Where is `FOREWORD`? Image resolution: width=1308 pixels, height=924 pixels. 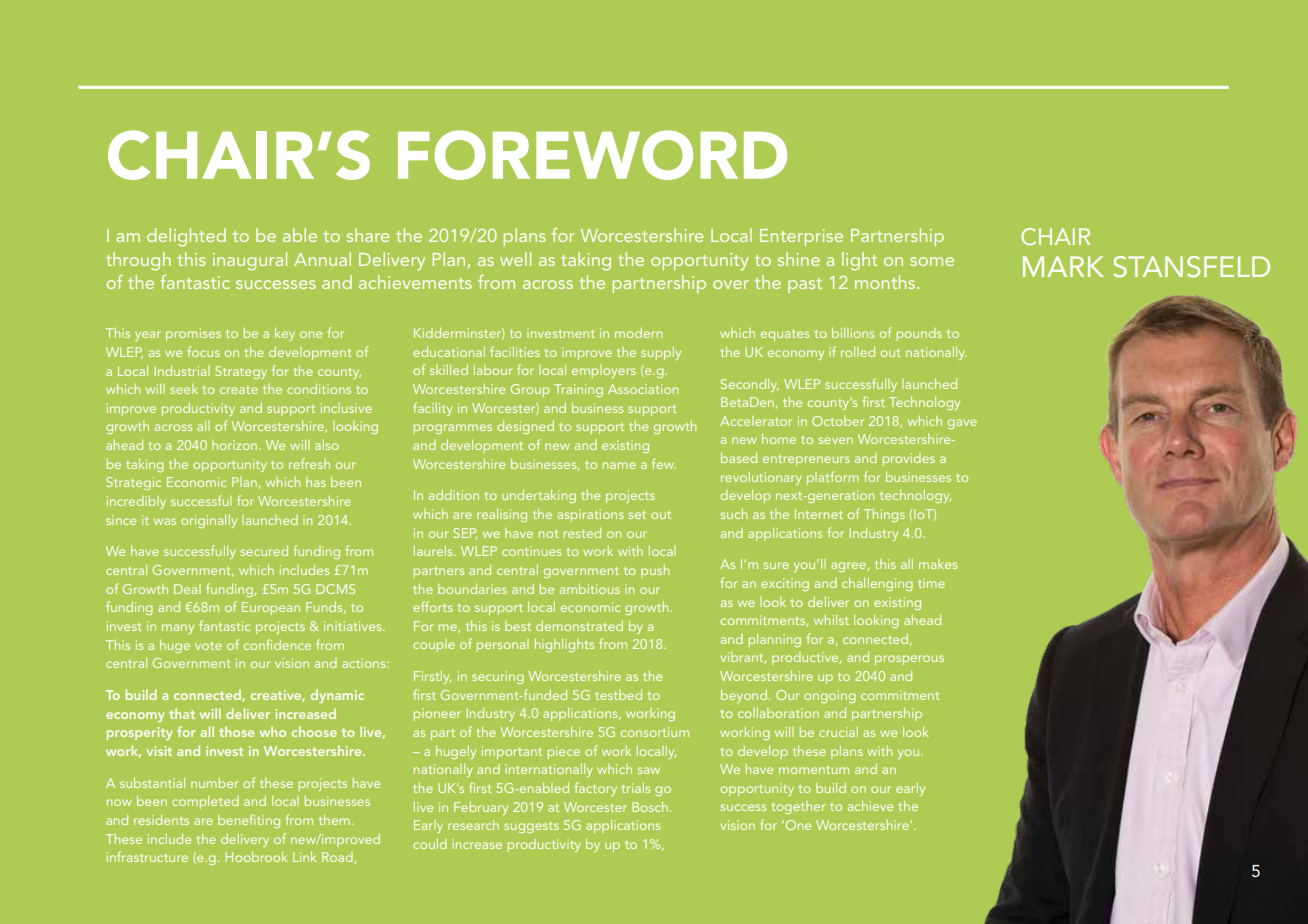 FOREWORD is located at coordinates (592, 155).
